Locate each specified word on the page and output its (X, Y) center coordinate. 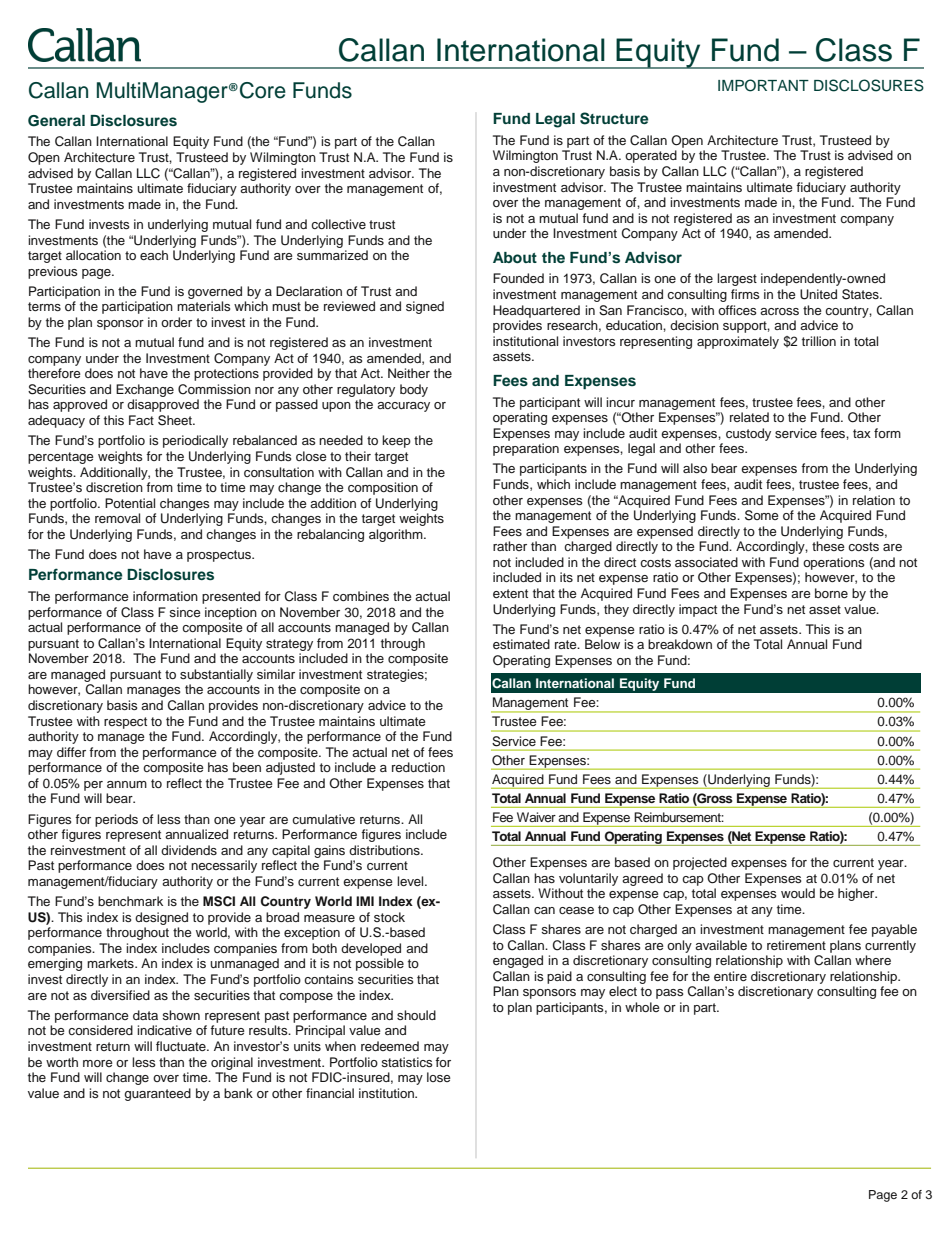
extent (510, 593)
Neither (409, 373)
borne (831, 593)
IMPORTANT (763, 85)
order (176, 322)
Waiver (536, 817)
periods (116, 820)
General (56, 121)
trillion (819, 341)
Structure (614, 118)
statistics (407, 1062)
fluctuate (182, 1046)
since (185, 612)
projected (700, 863)
